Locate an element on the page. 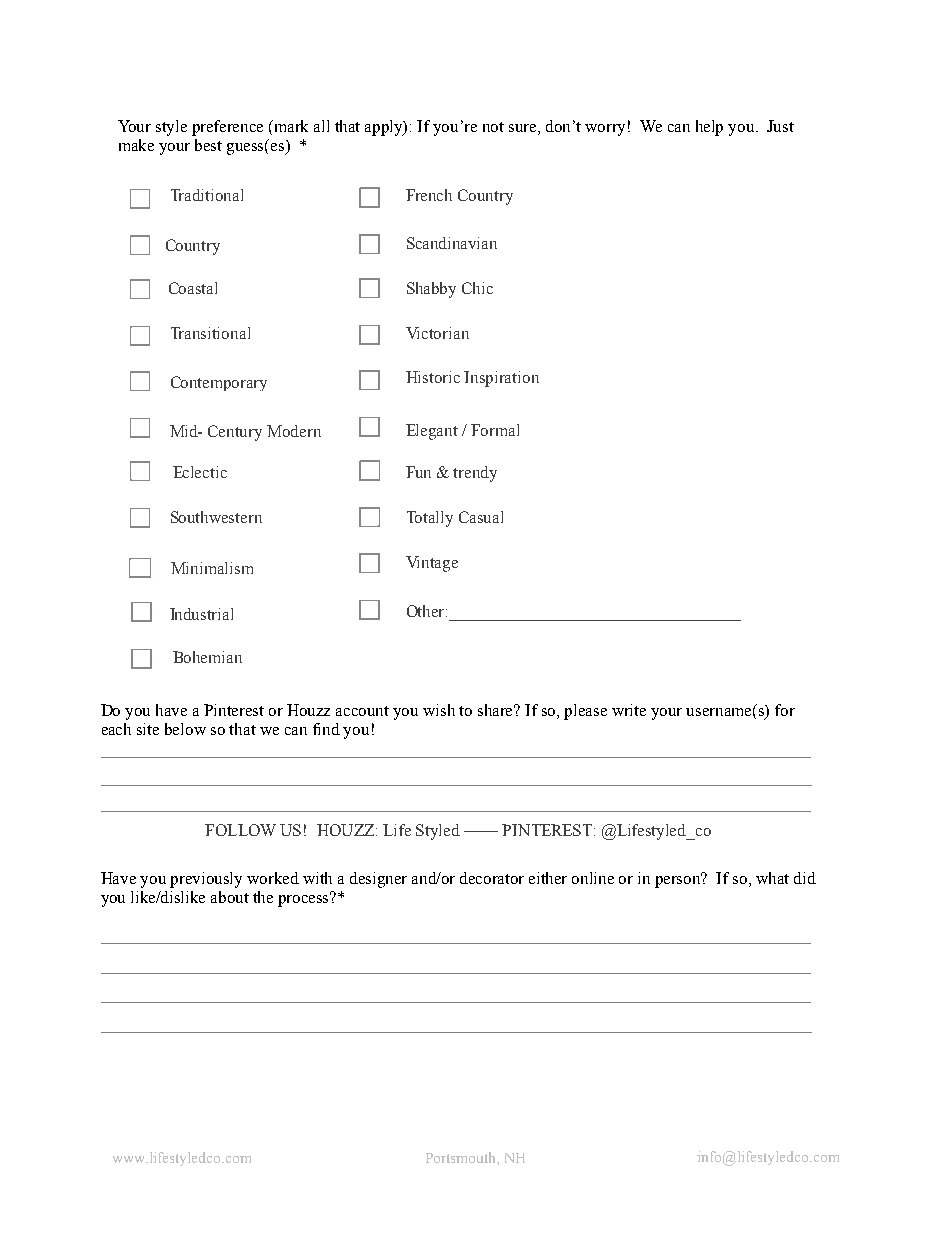 The image size is (952, 1233). Industrial is located at coordinates (201, 614).
